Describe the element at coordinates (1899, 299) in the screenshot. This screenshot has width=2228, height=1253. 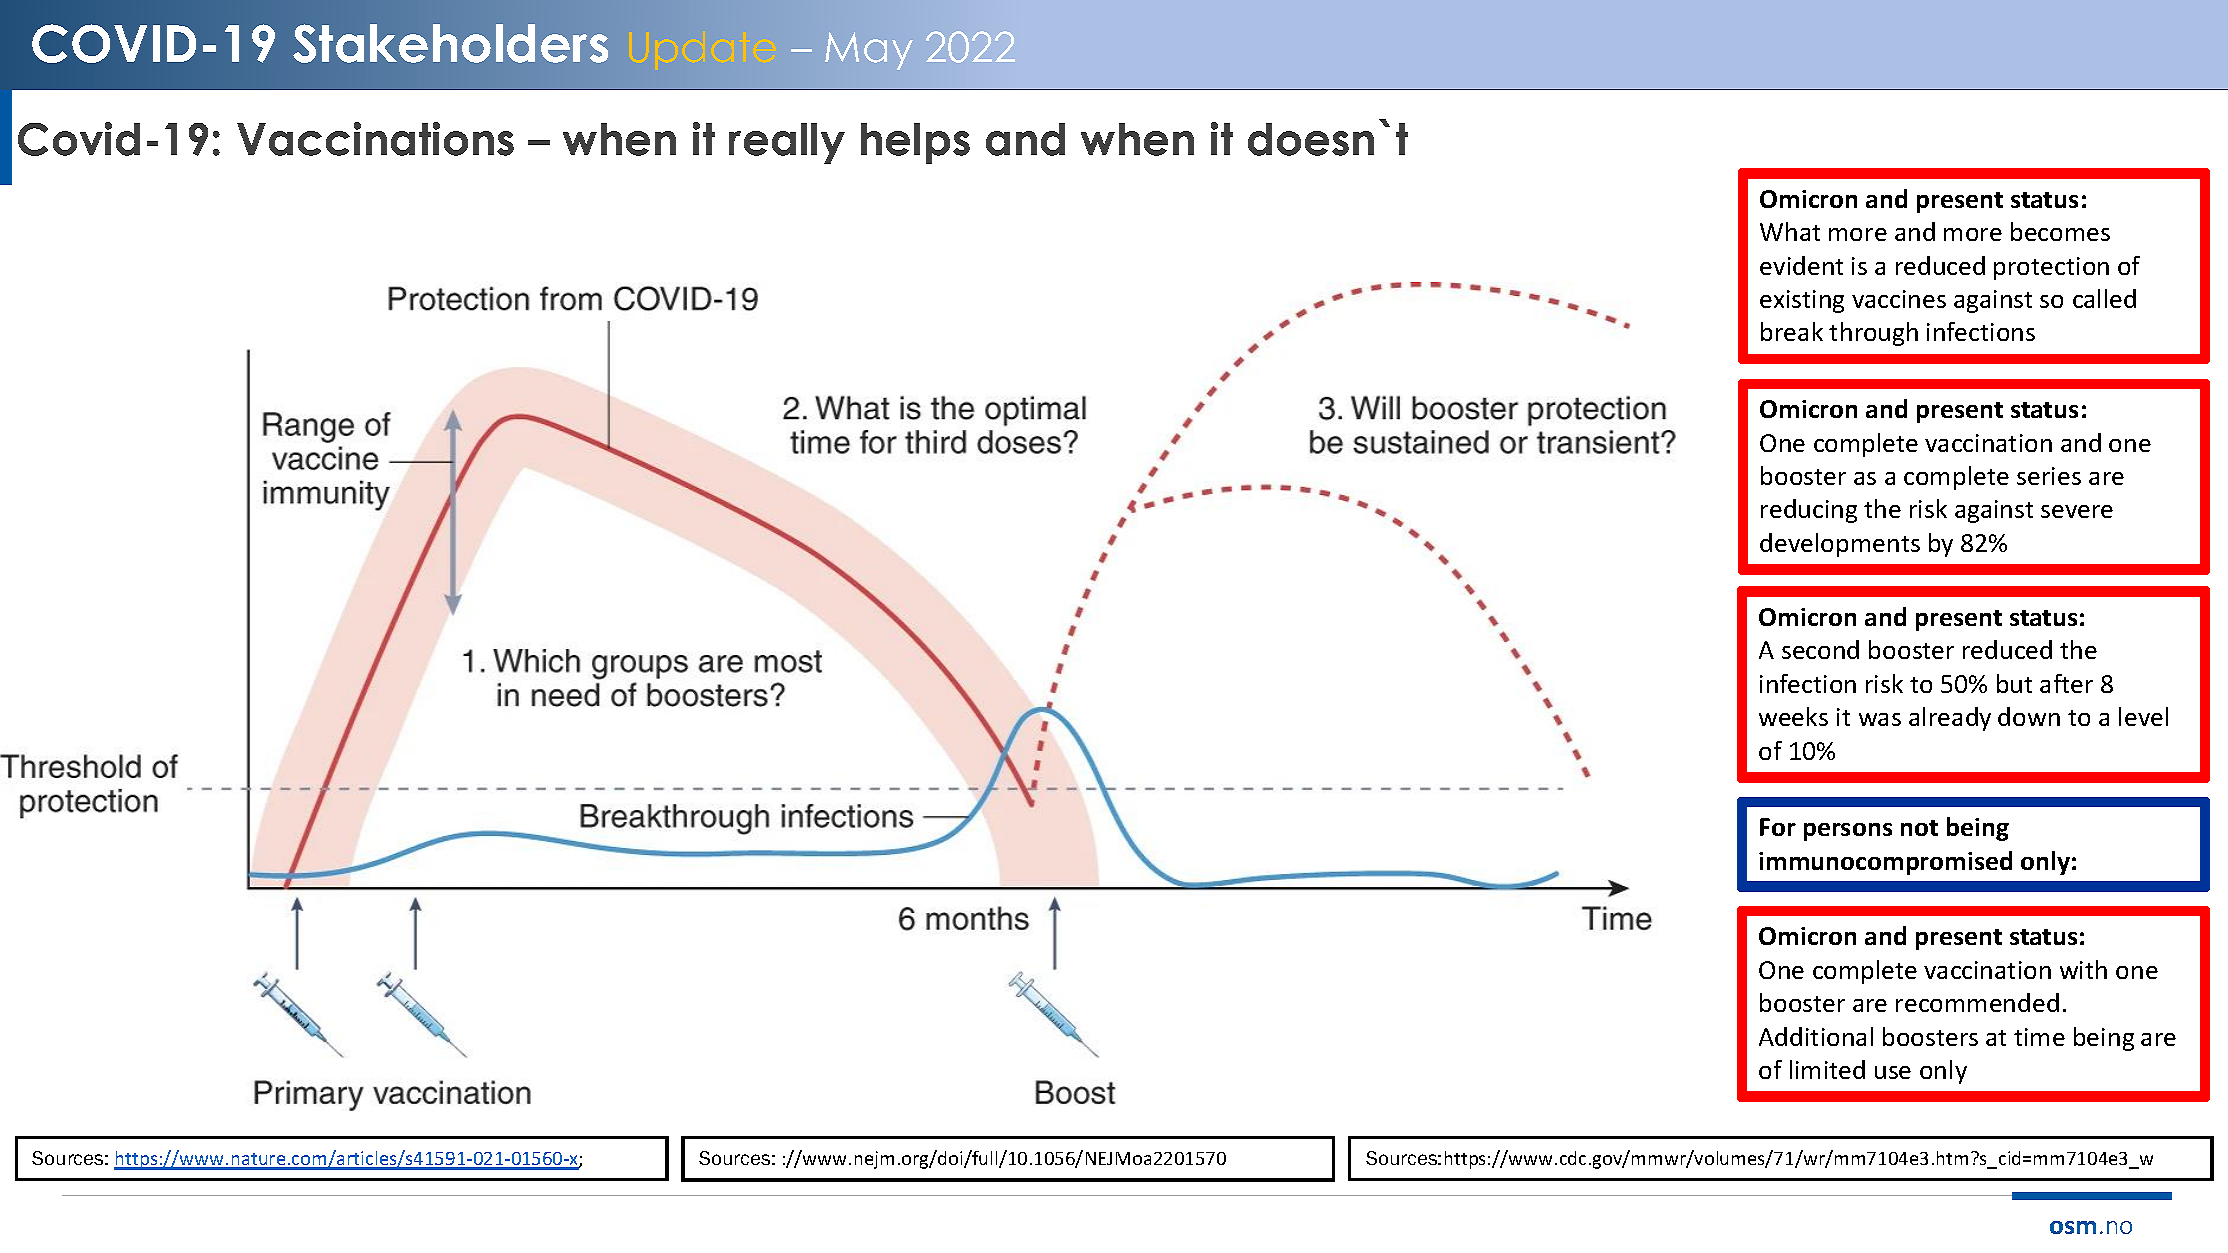
I see `vaccines` at that location.
